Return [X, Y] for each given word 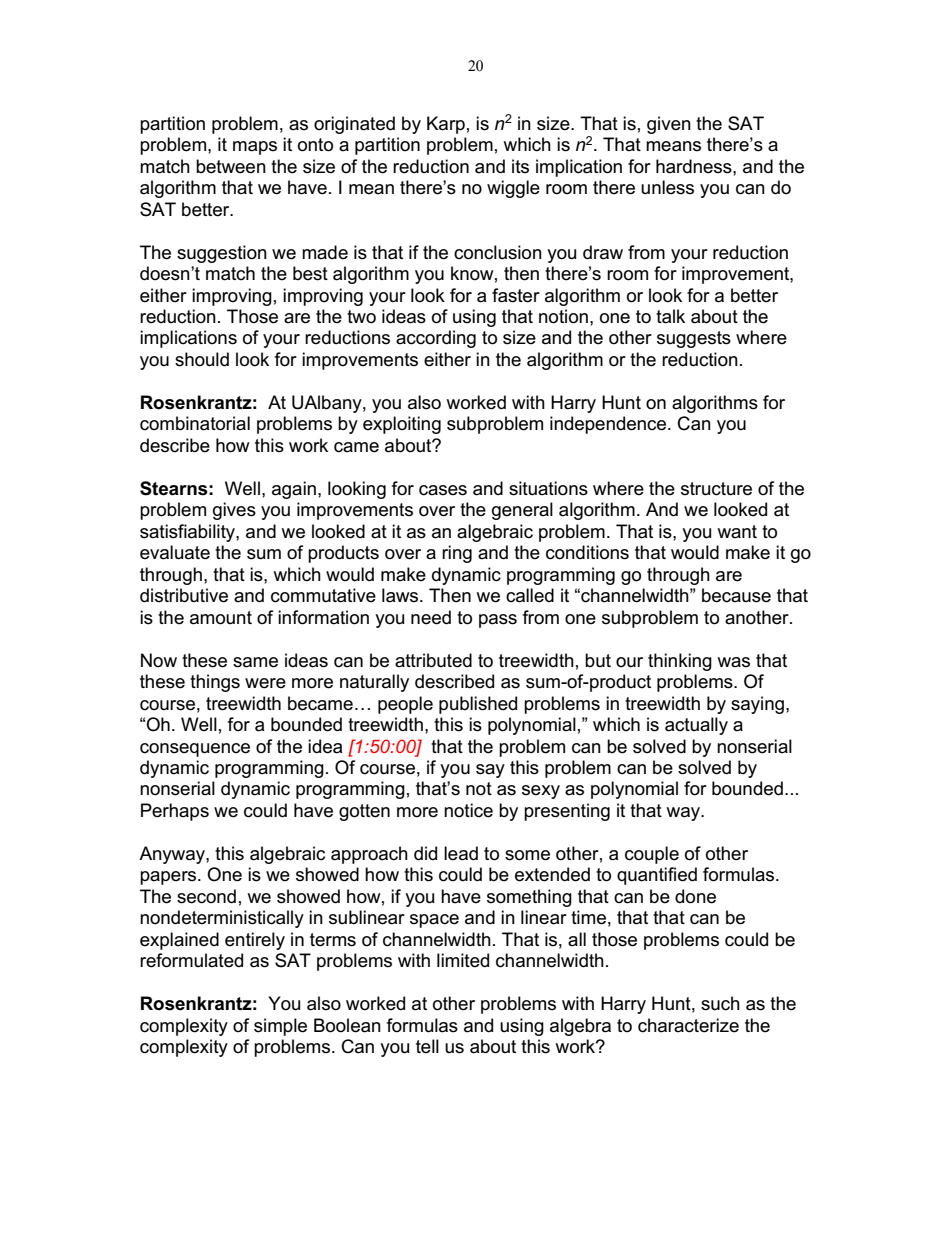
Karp [446, 125]
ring [457, 554]
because [736, 595]
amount [221, 618]
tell [427, 1046]
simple [280, 1027]
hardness [695, 166]
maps [255, 148]
